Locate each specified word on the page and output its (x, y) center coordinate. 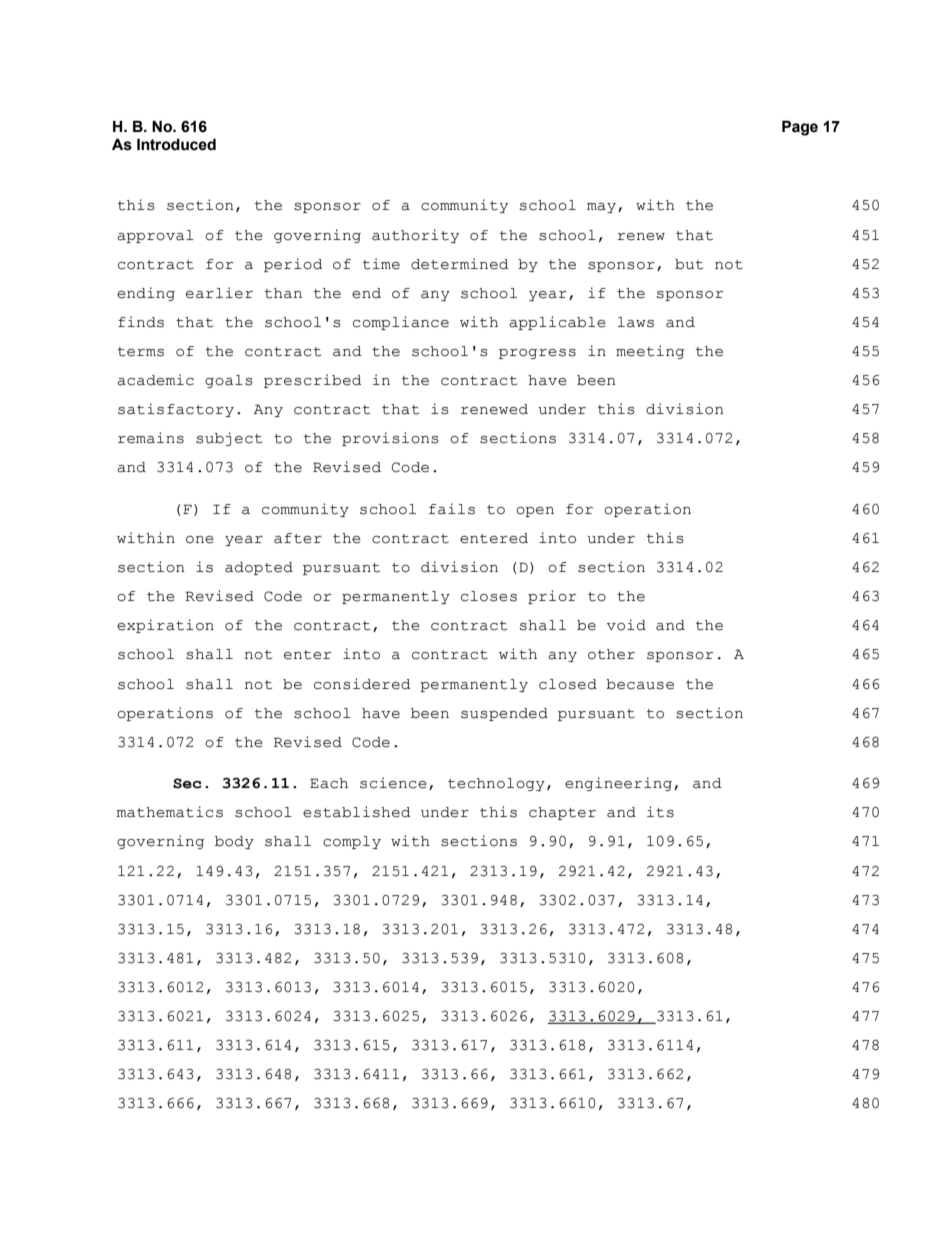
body (234, 842)
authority (415, 236)
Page (800, 128)
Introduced (176, 144)
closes (489, 596)
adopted (259, 568)
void (626, 625)
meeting (650, 352)
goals (229, 381)
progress (537, 354)
